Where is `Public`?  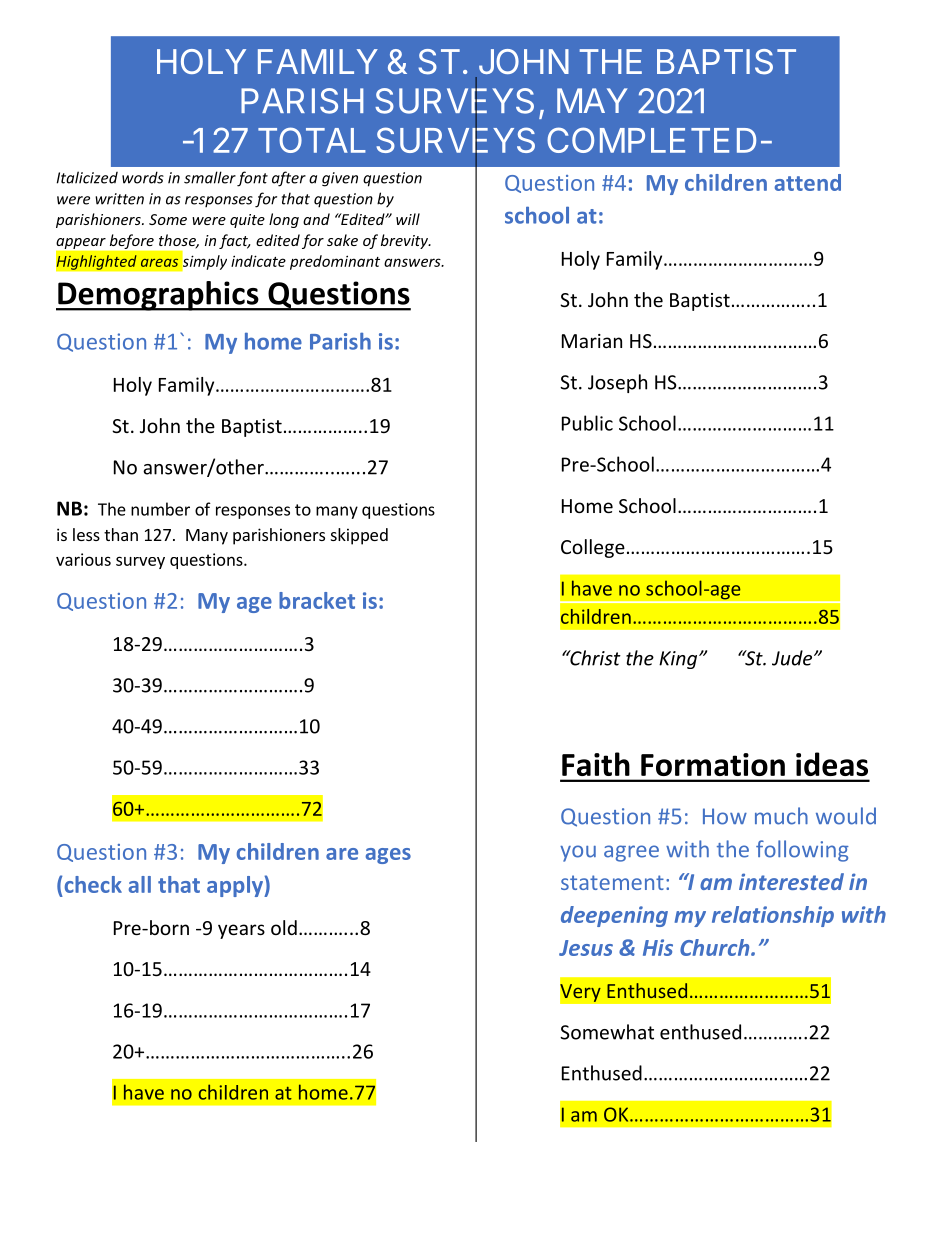
Public is located at coordinates (587, 423).
